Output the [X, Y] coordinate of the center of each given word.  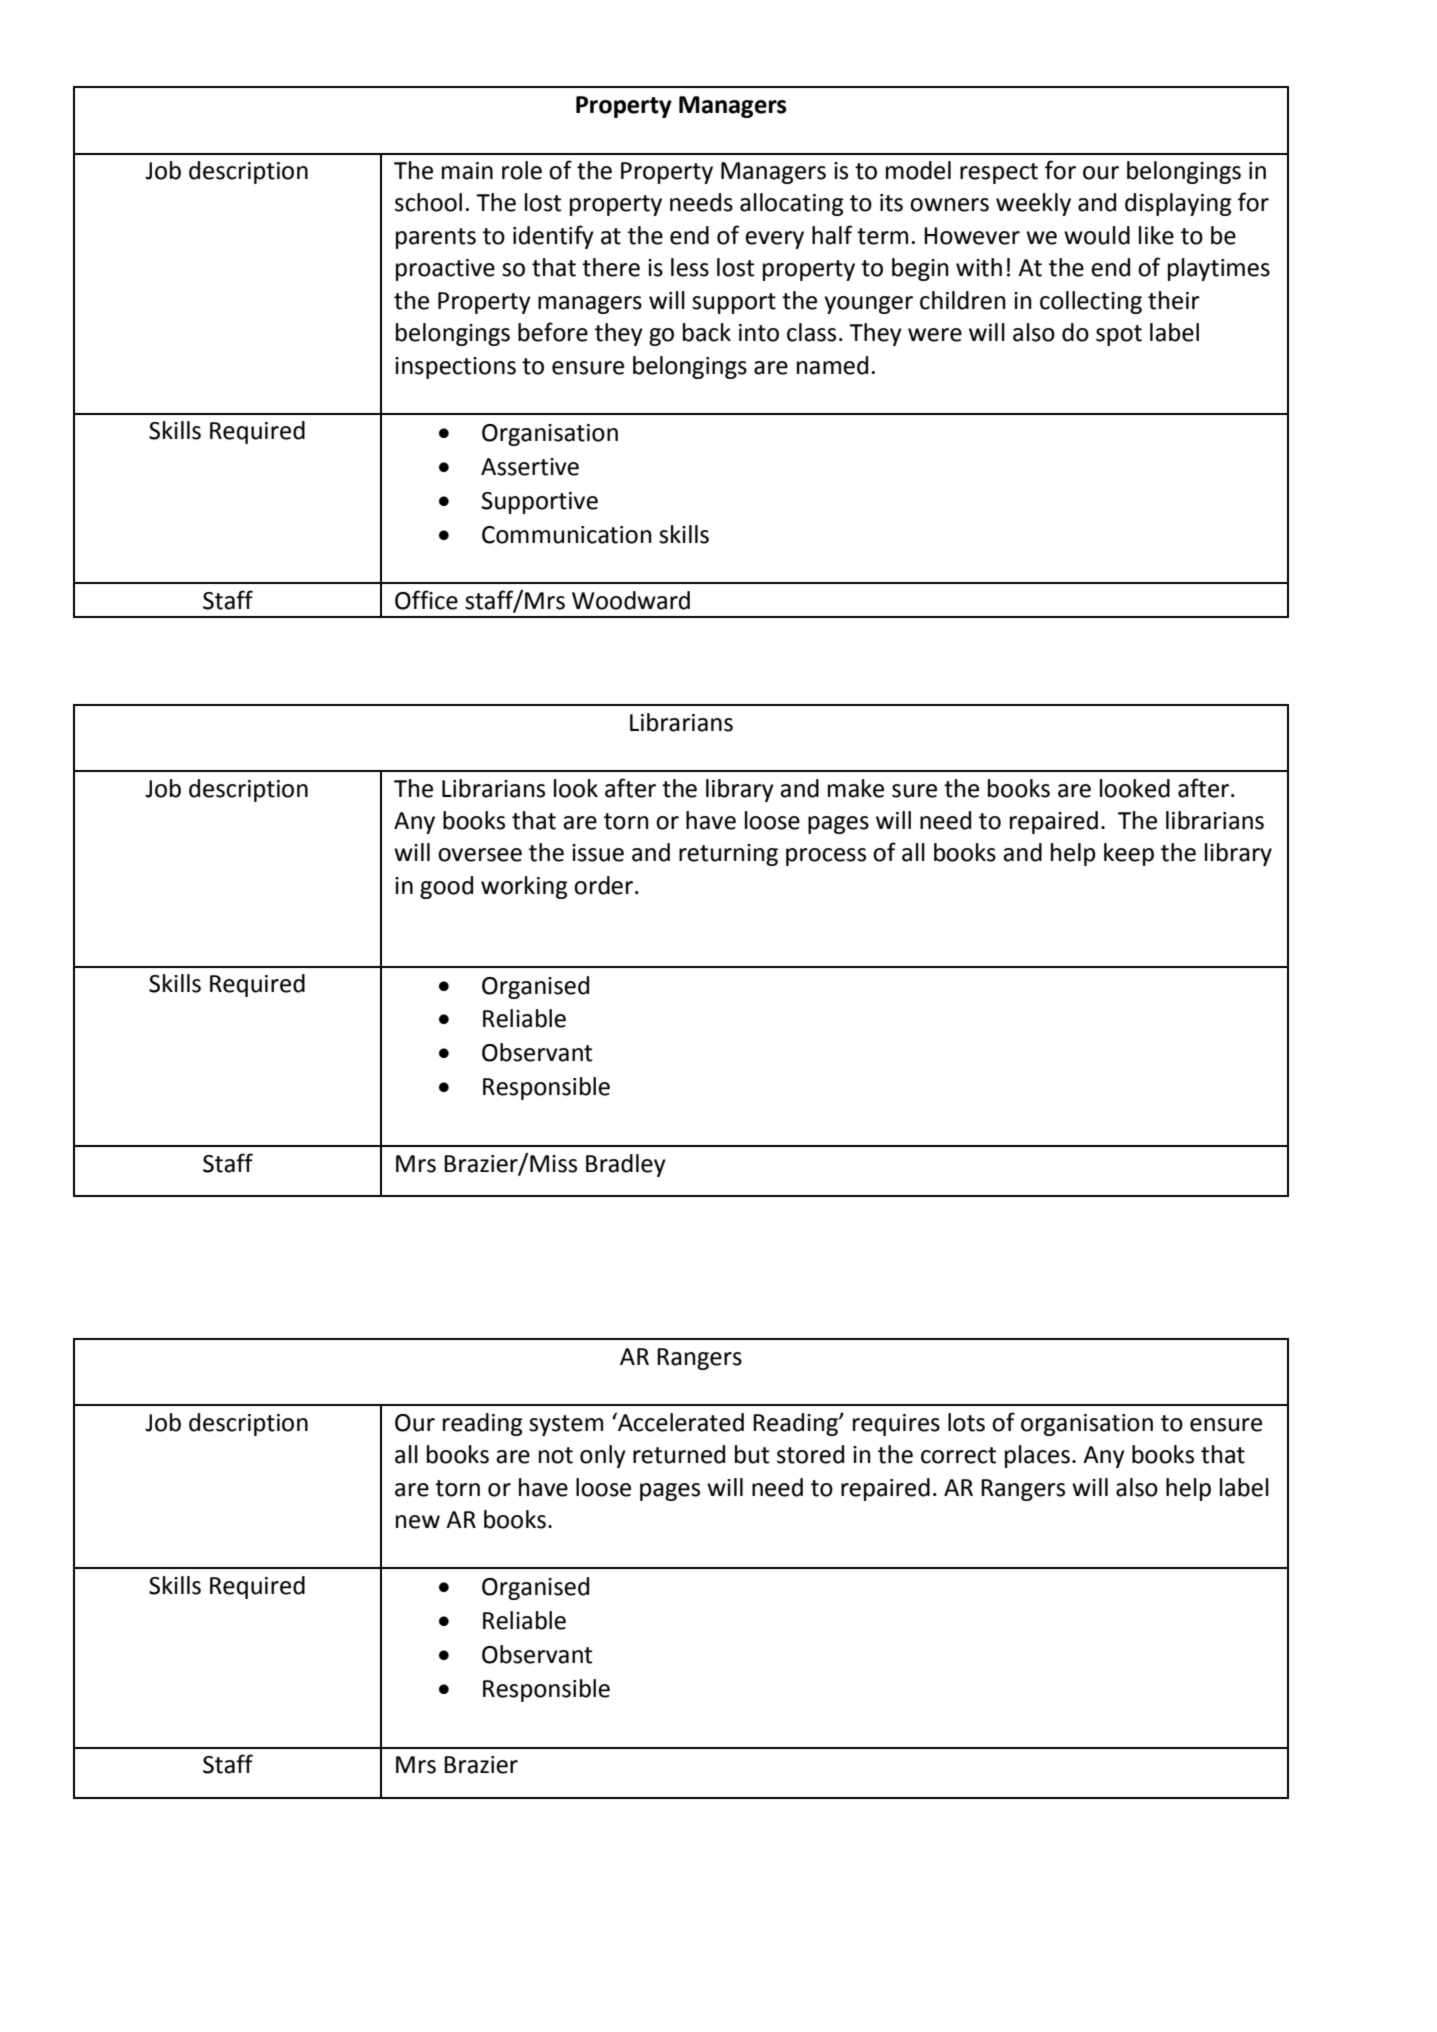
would [1097, 235]
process [826, 857]
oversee [480, 855]
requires [896, 1425]
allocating [792, 204]
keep [1129, 854]
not [556, 1455]
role [522, 170]
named [832, 365]
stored [810, 1454]
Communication [567, 535]
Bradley [626, 1165]
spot [1119, 335]
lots [966, 1422]
